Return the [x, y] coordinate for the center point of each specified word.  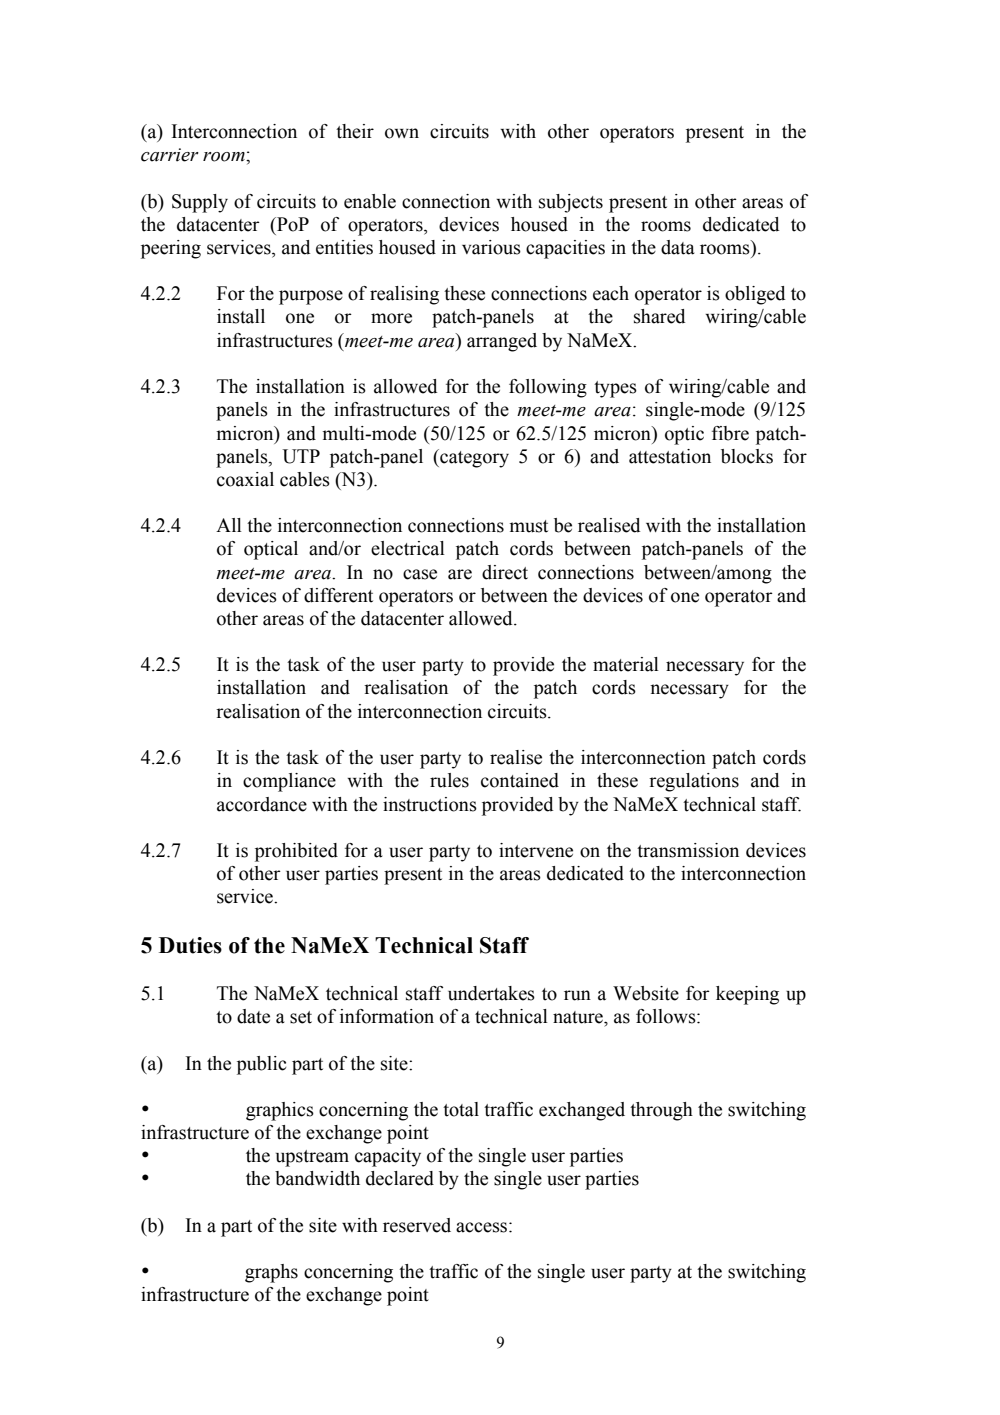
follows [667, 1016]
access [483, 1227]
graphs [271, 1273]
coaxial [245, 479]
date [253, 1016]
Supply [200, 203]
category [473, 458]
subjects [571, 203]
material [626, 664]
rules [449, 780]
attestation [670, 456]
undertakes [491, 993]
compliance [289, 782]
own [402, 133]
